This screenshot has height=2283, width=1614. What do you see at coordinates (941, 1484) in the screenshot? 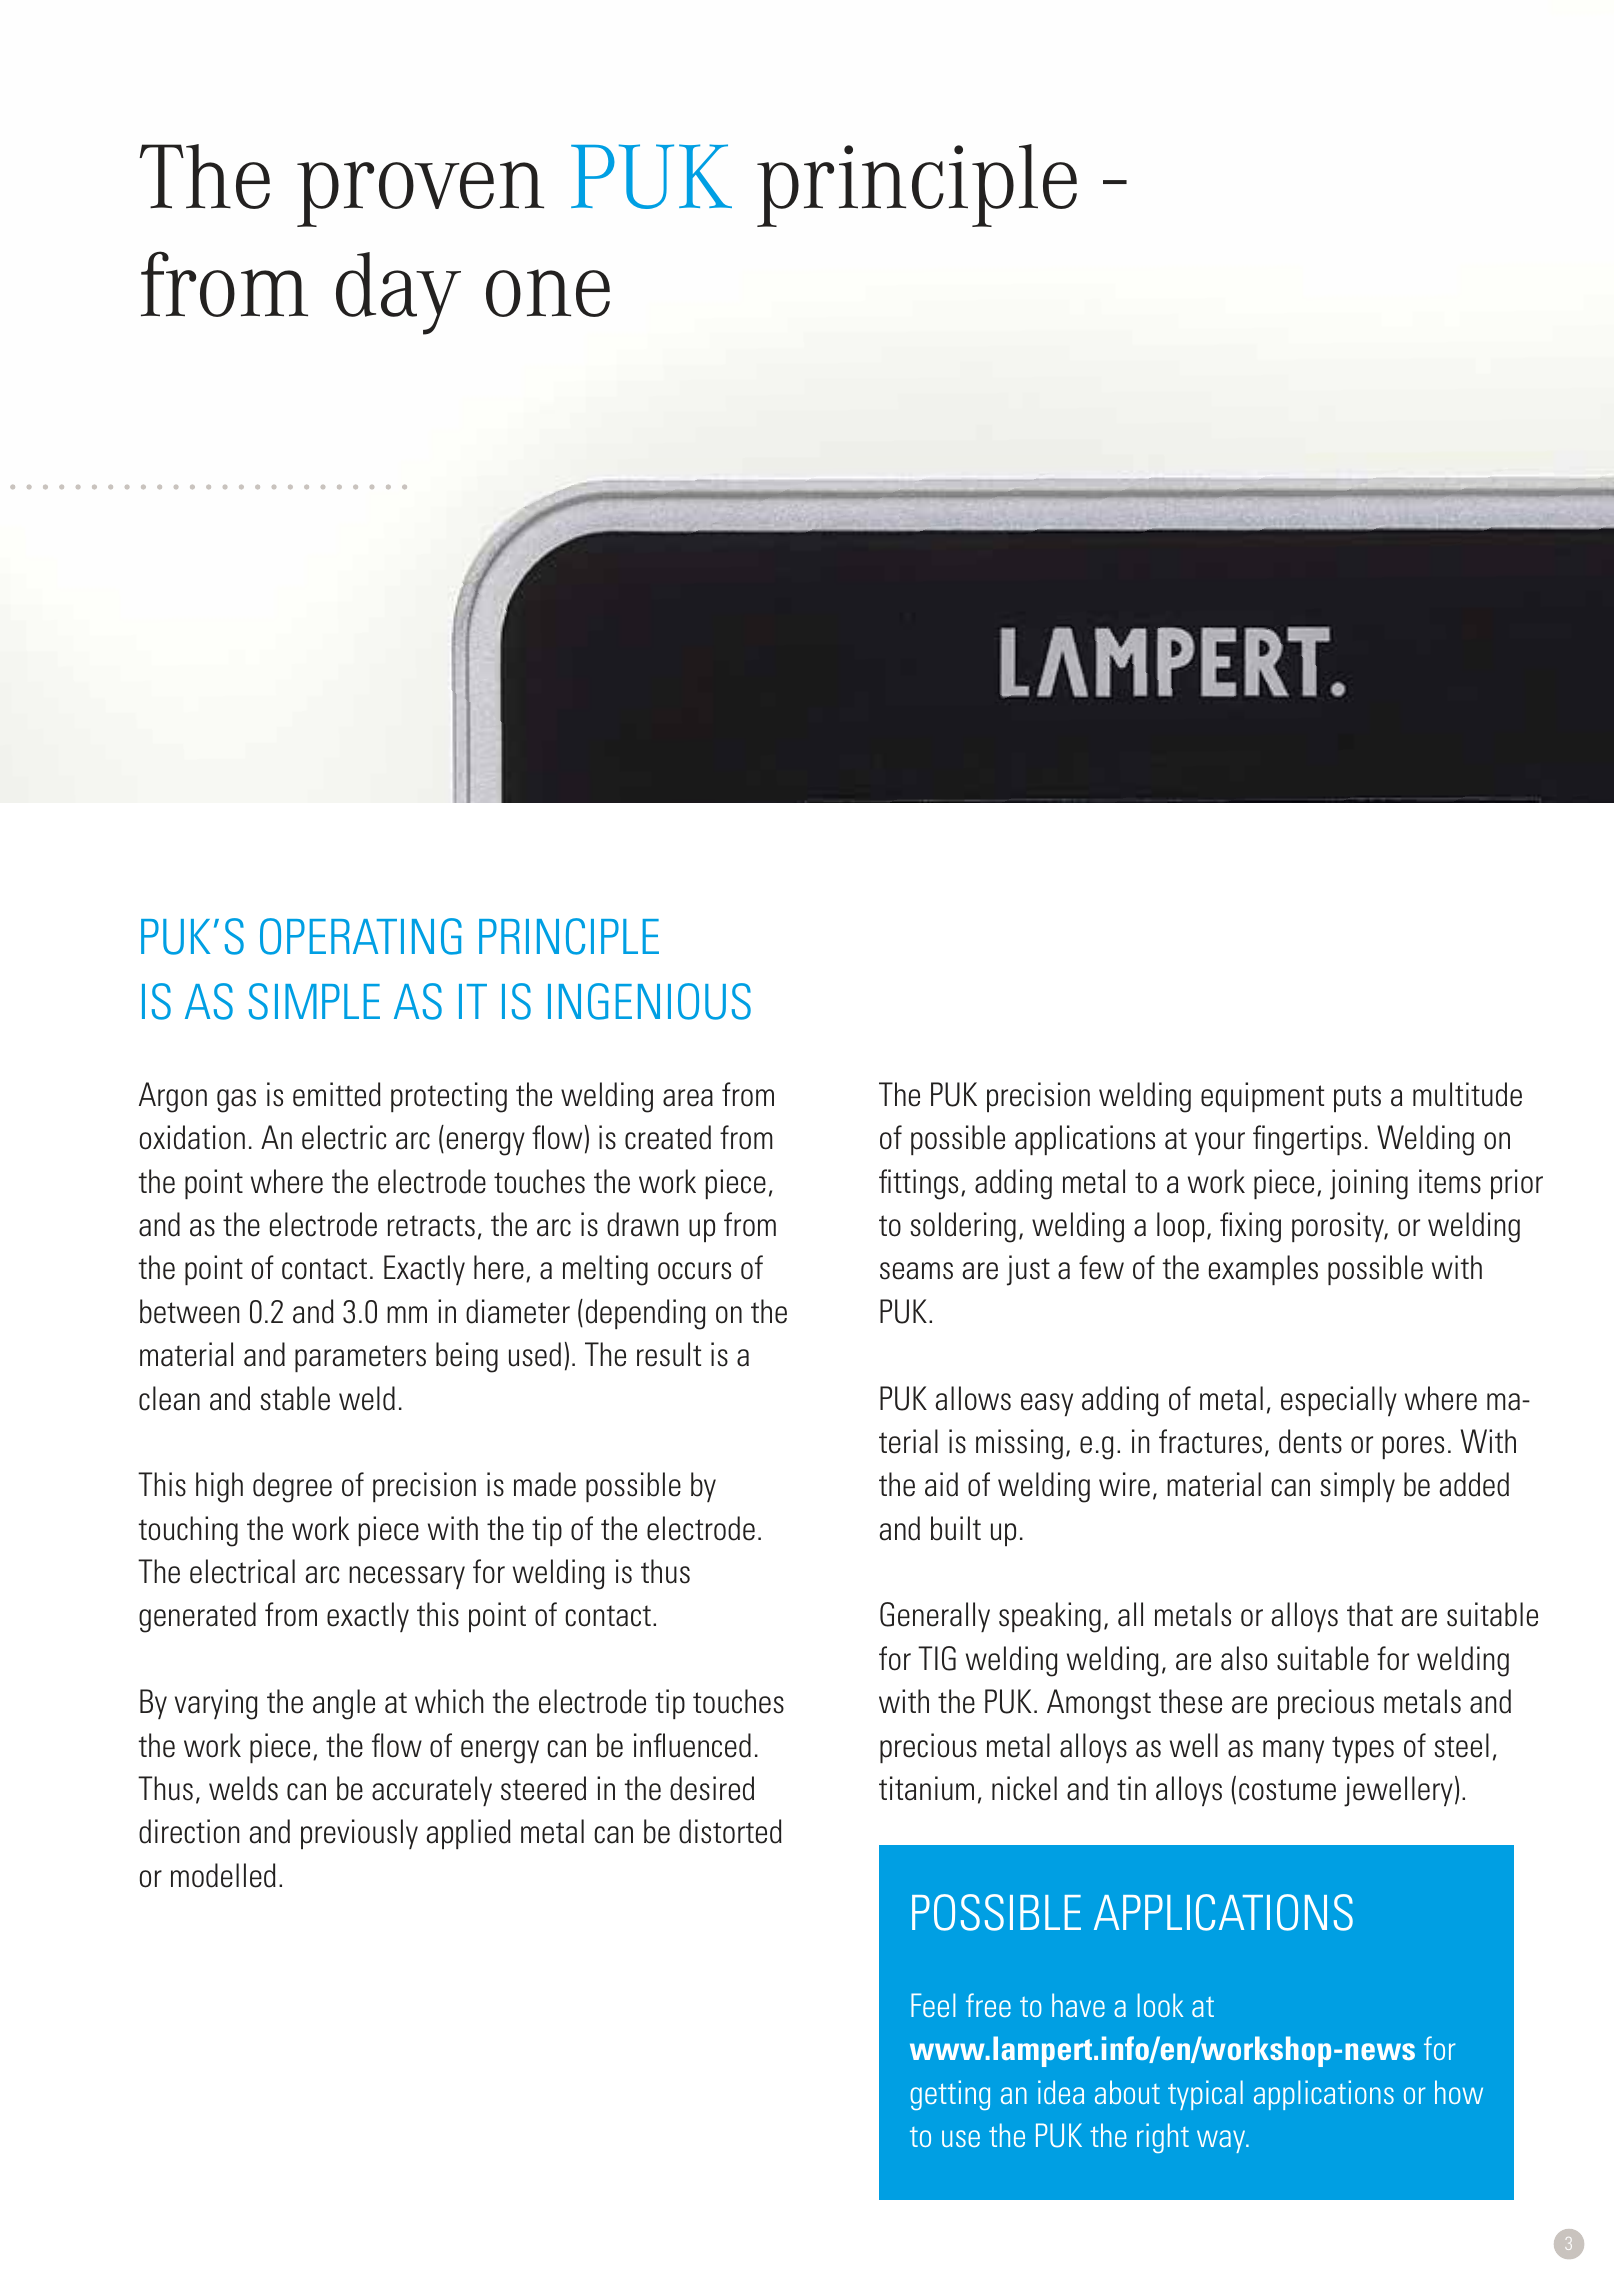
I see `aid` at bounding box center [941, 1484].
